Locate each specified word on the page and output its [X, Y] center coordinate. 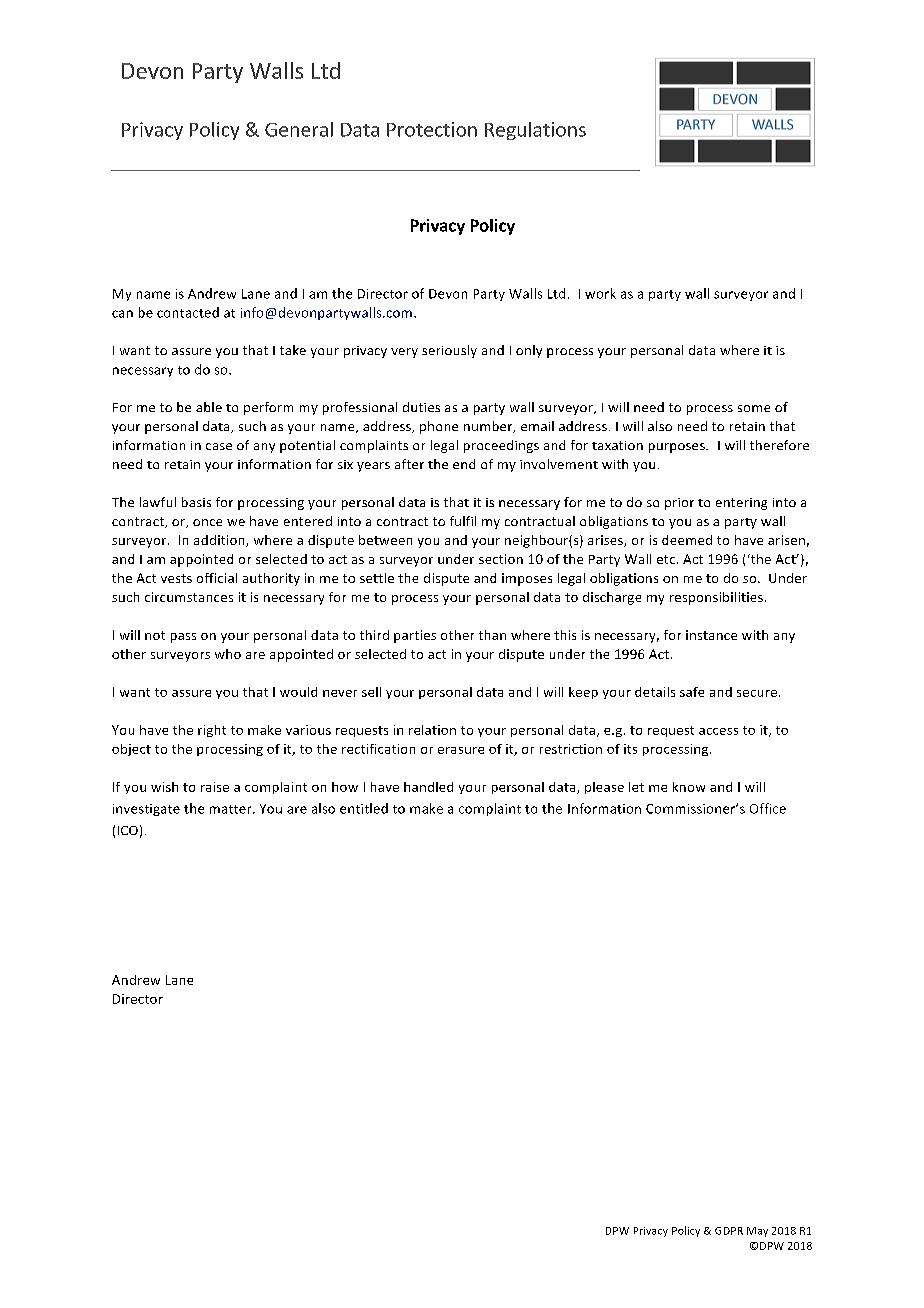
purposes [678, 448]
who [228, 654]
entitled [364, 808]
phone [439, 427]
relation [432, 730]
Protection [432, 129]
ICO [128, 830]
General [299, 129]
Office [768, 808]
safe [692, 692]
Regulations [535, 131]
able [209, 407]
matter [232, 809]
